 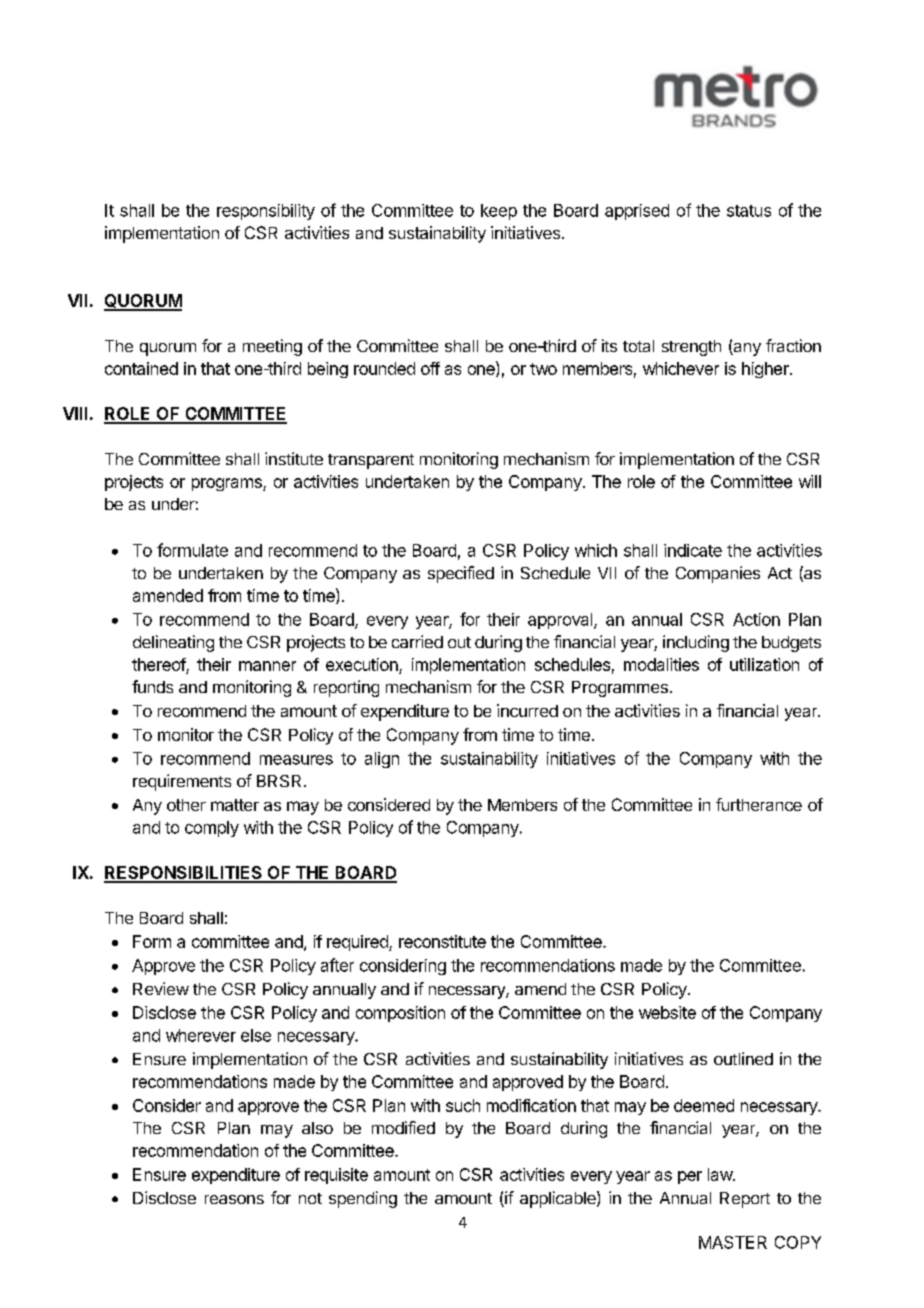 I want to click on specified, so click(x=461, y=574).
